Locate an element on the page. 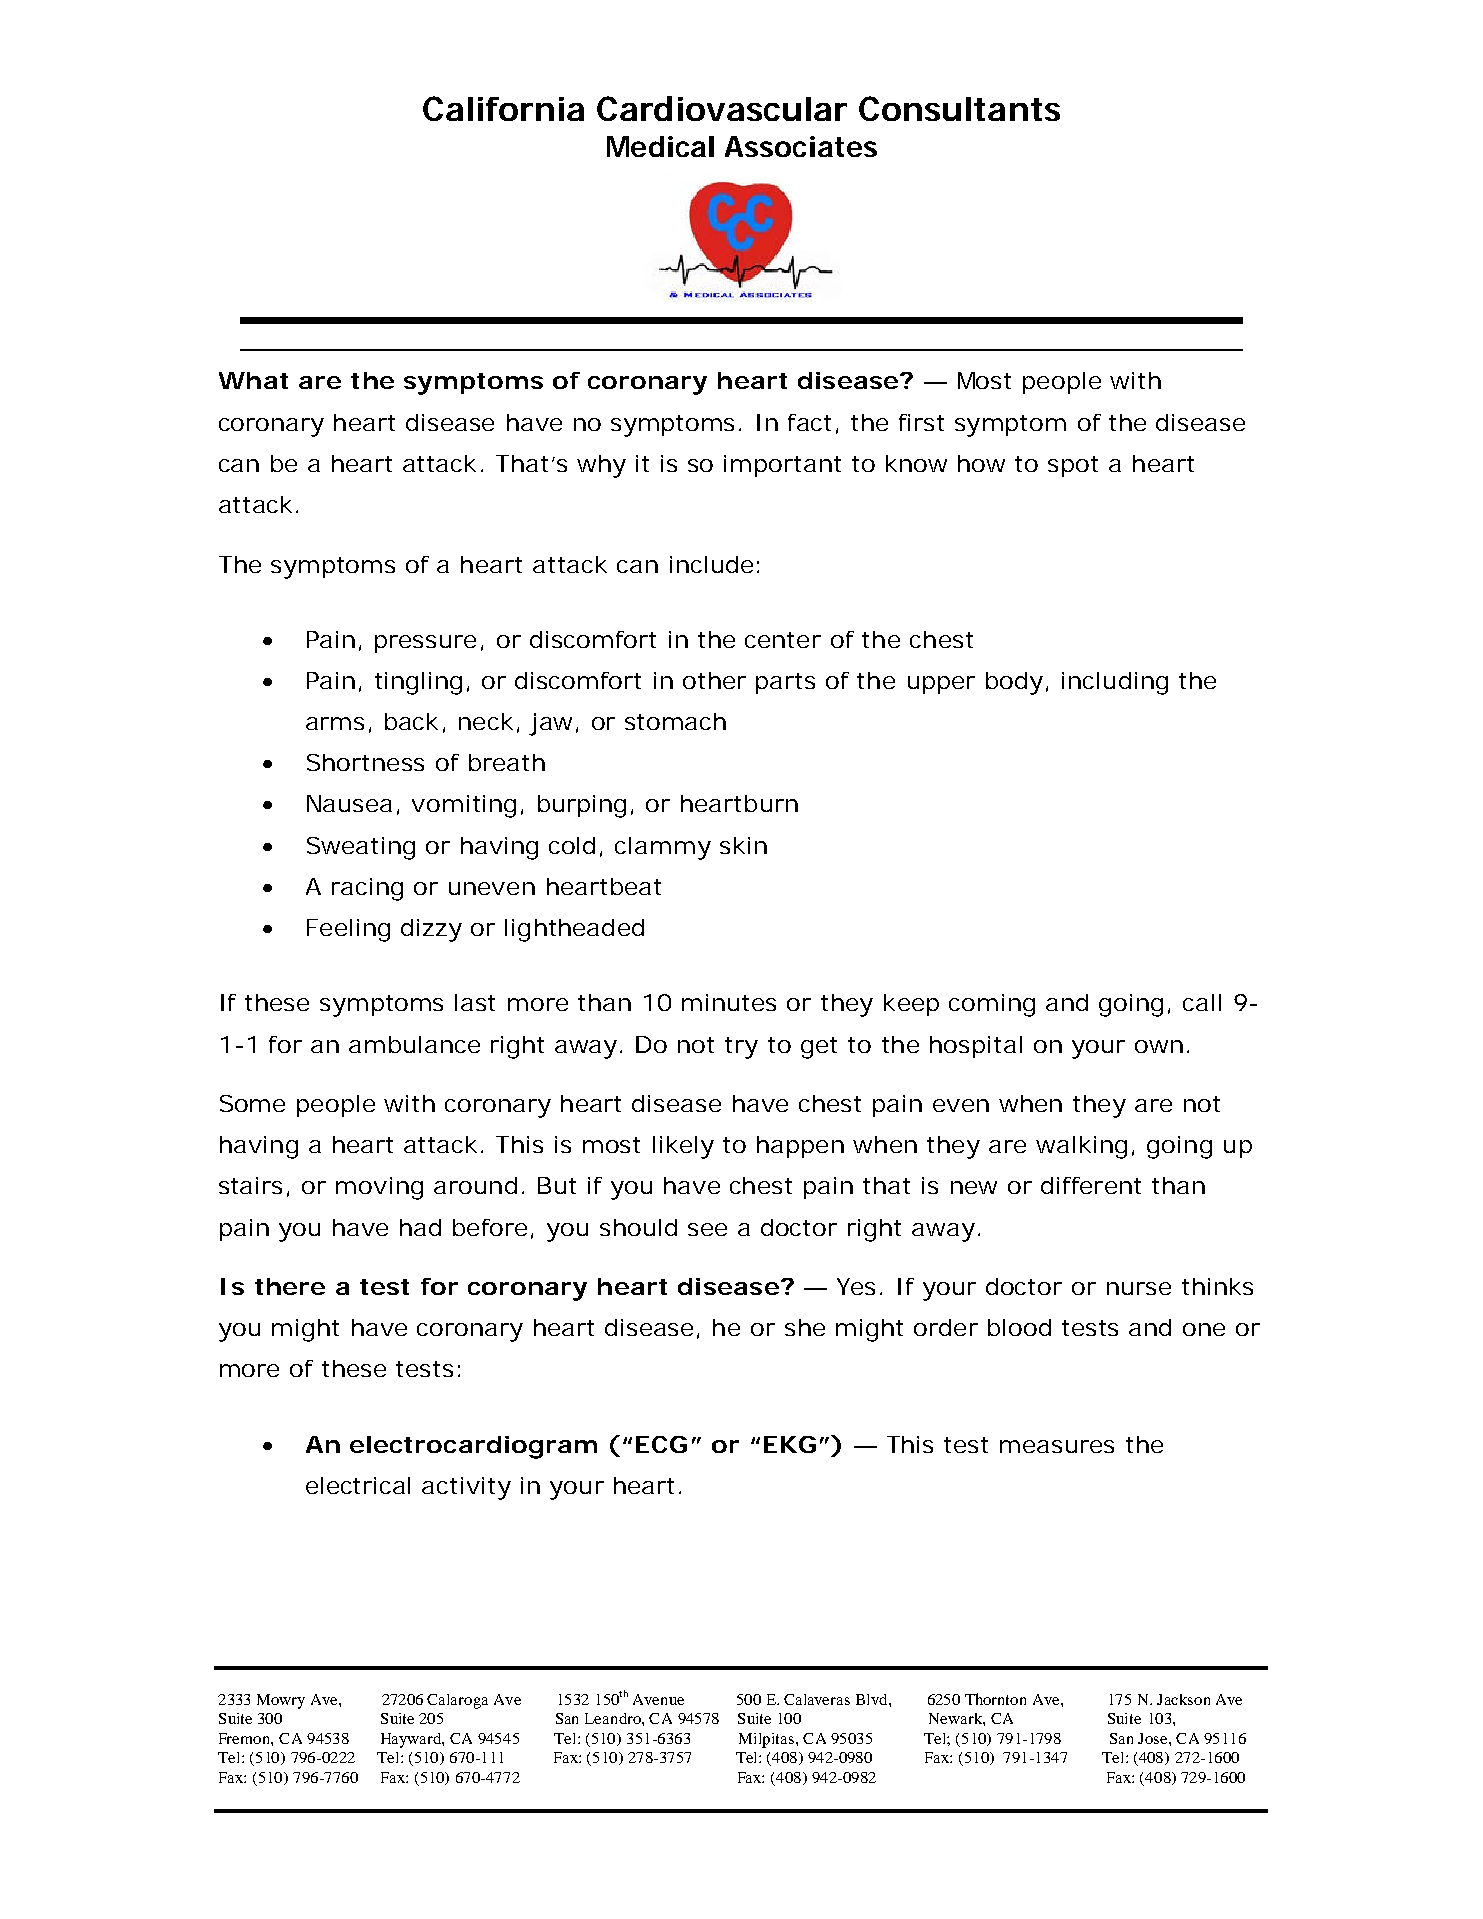  Mowry is located at coordinates (281, 1701).
